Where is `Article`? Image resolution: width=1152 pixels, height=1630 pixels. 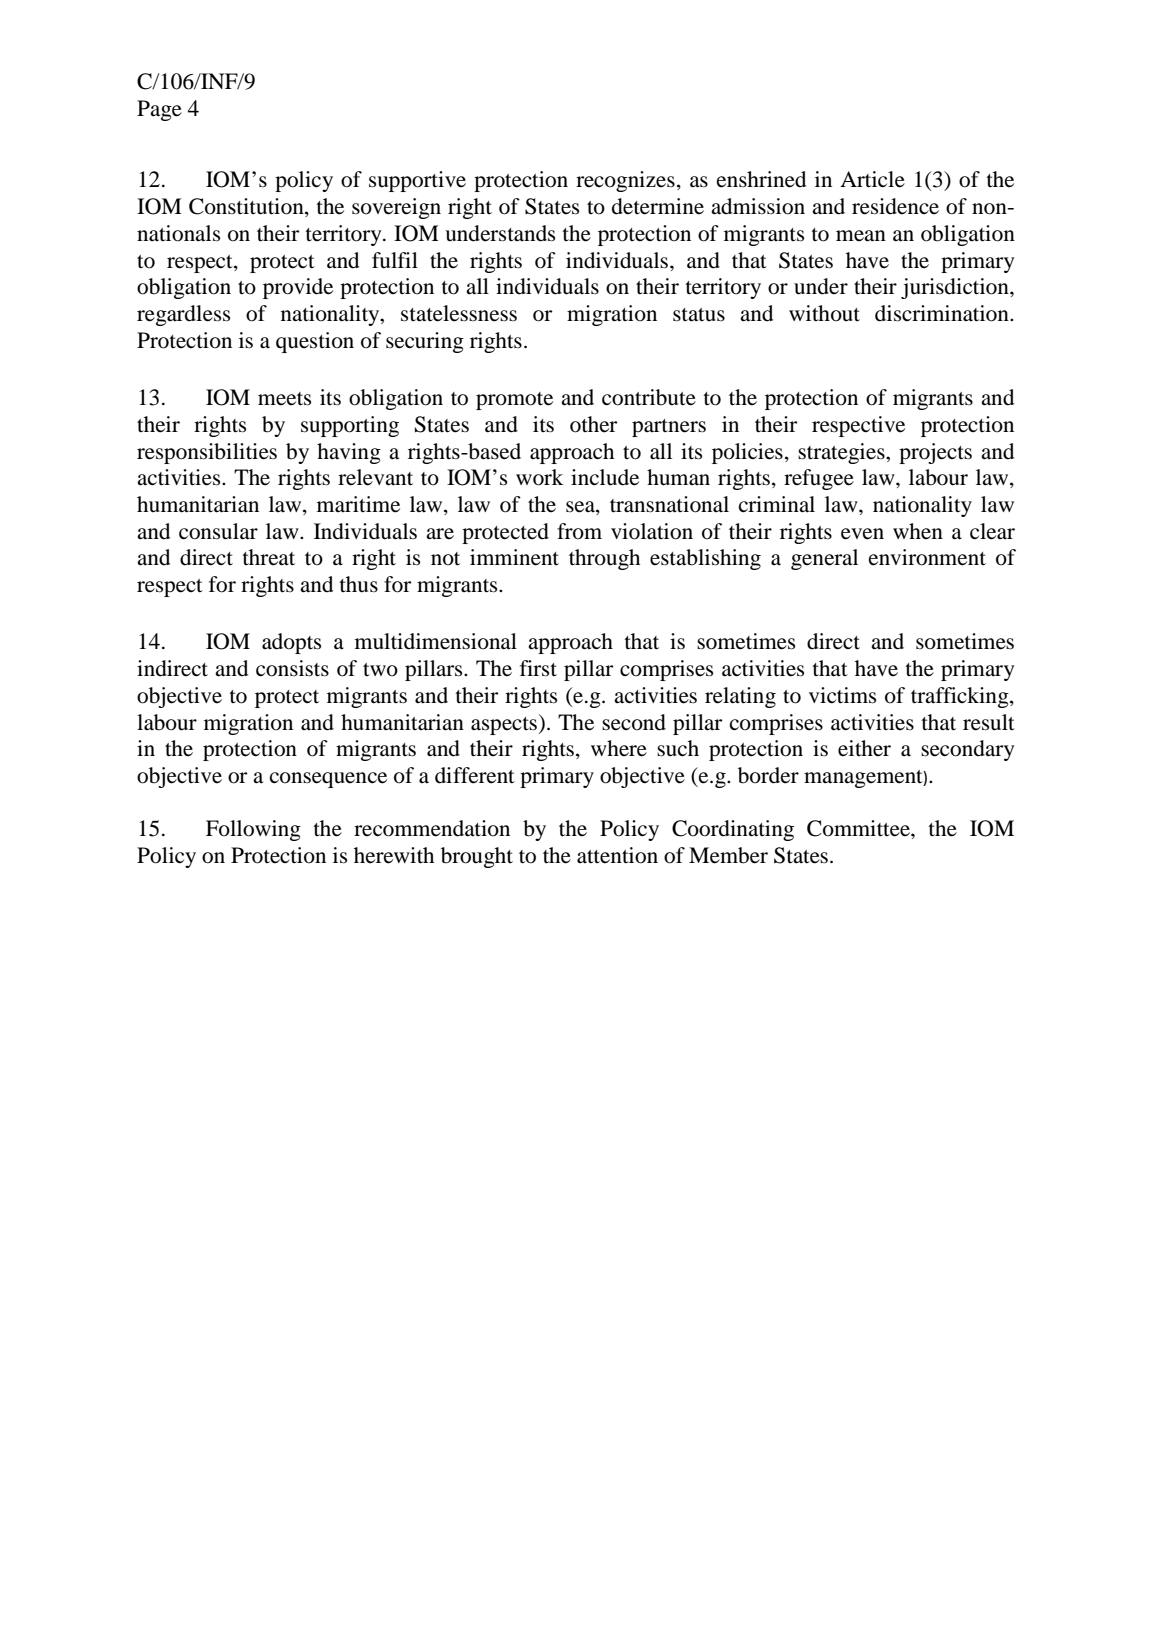
Article is located at coordinates (872, 179).
